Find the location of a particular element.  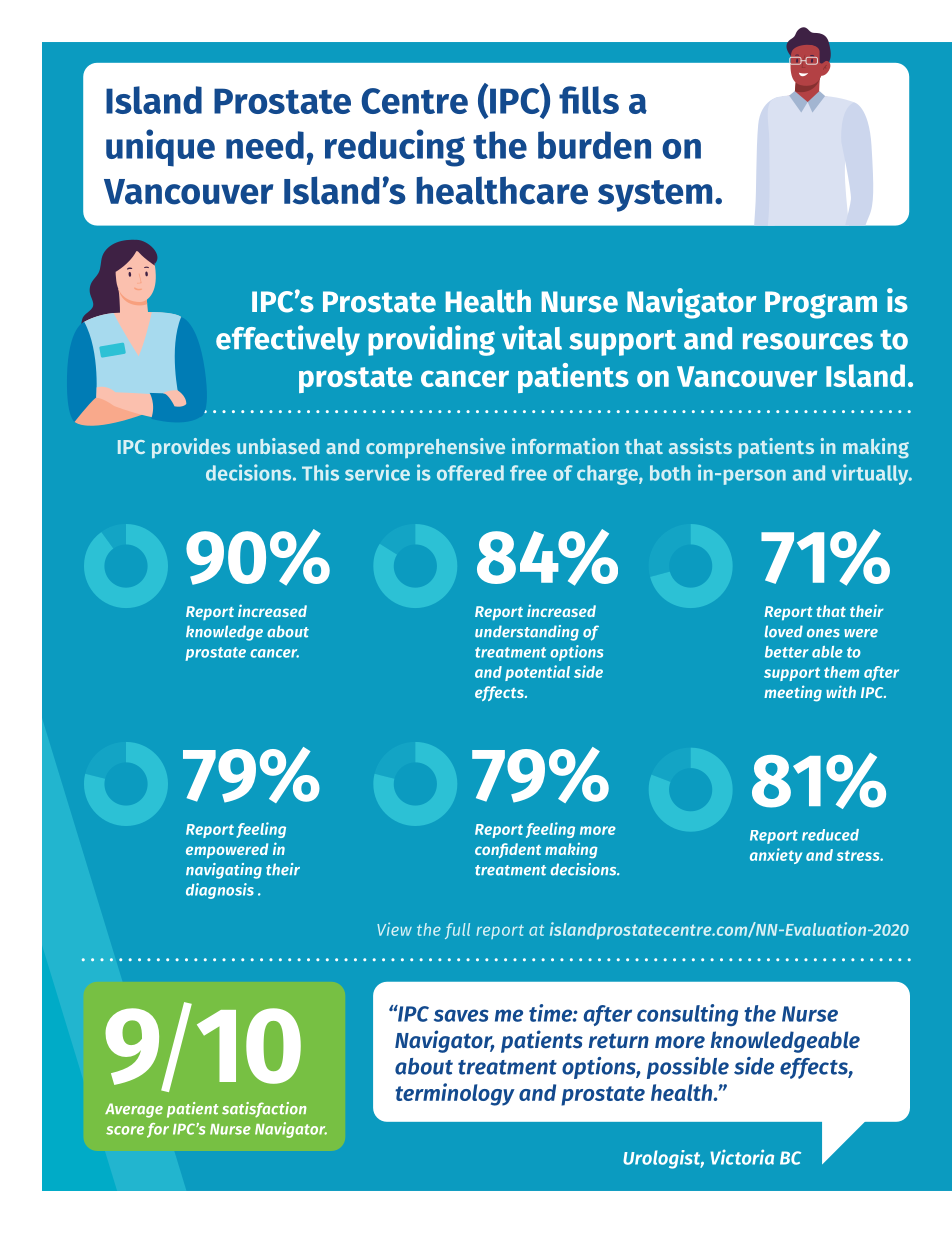

reducing is located at coordinates (395, 148).
